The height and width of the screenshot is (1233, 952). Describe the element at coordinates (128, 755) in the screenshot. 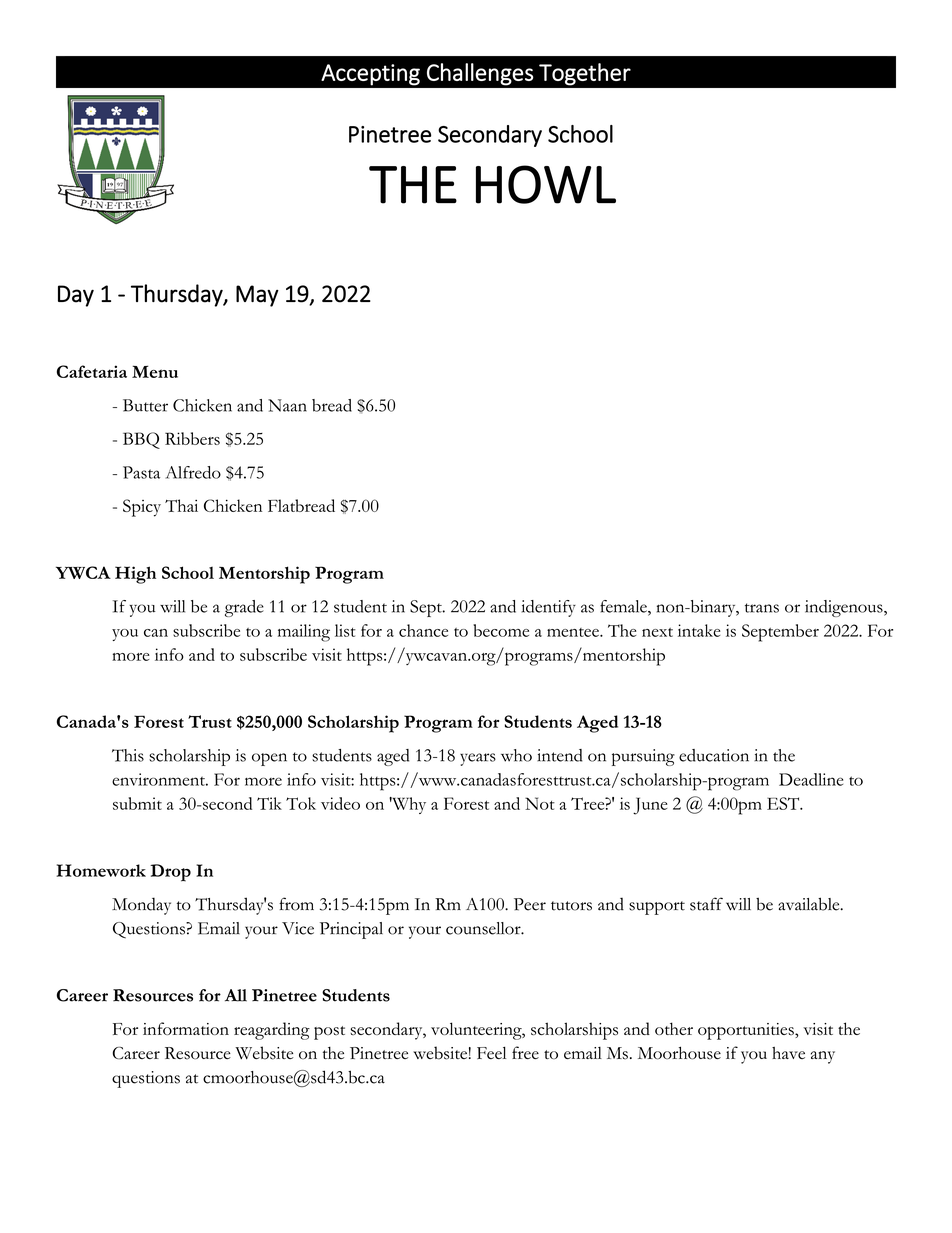

I see `This` at that location.
